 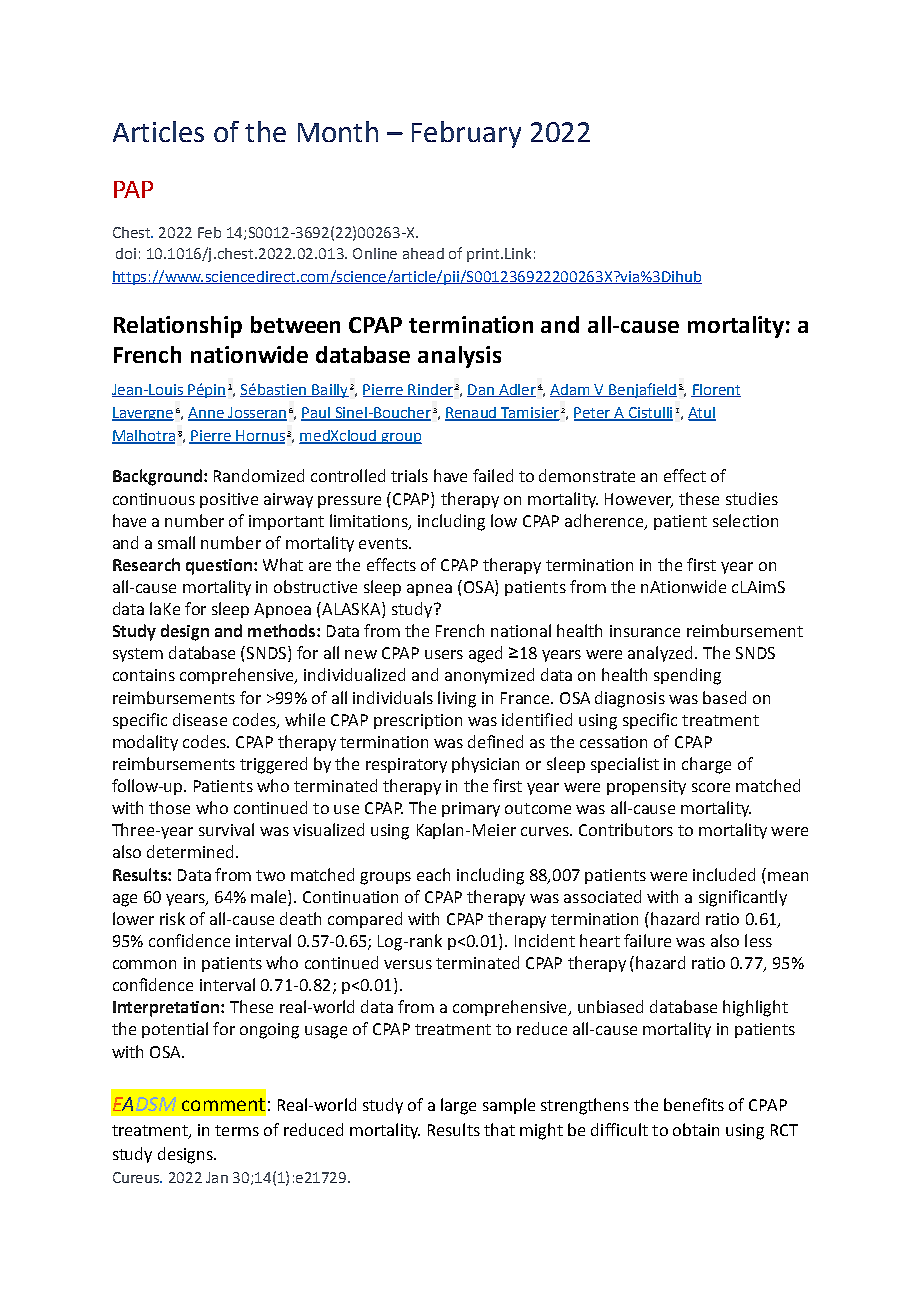 I want to click on question, so click(x=219, y=567).
